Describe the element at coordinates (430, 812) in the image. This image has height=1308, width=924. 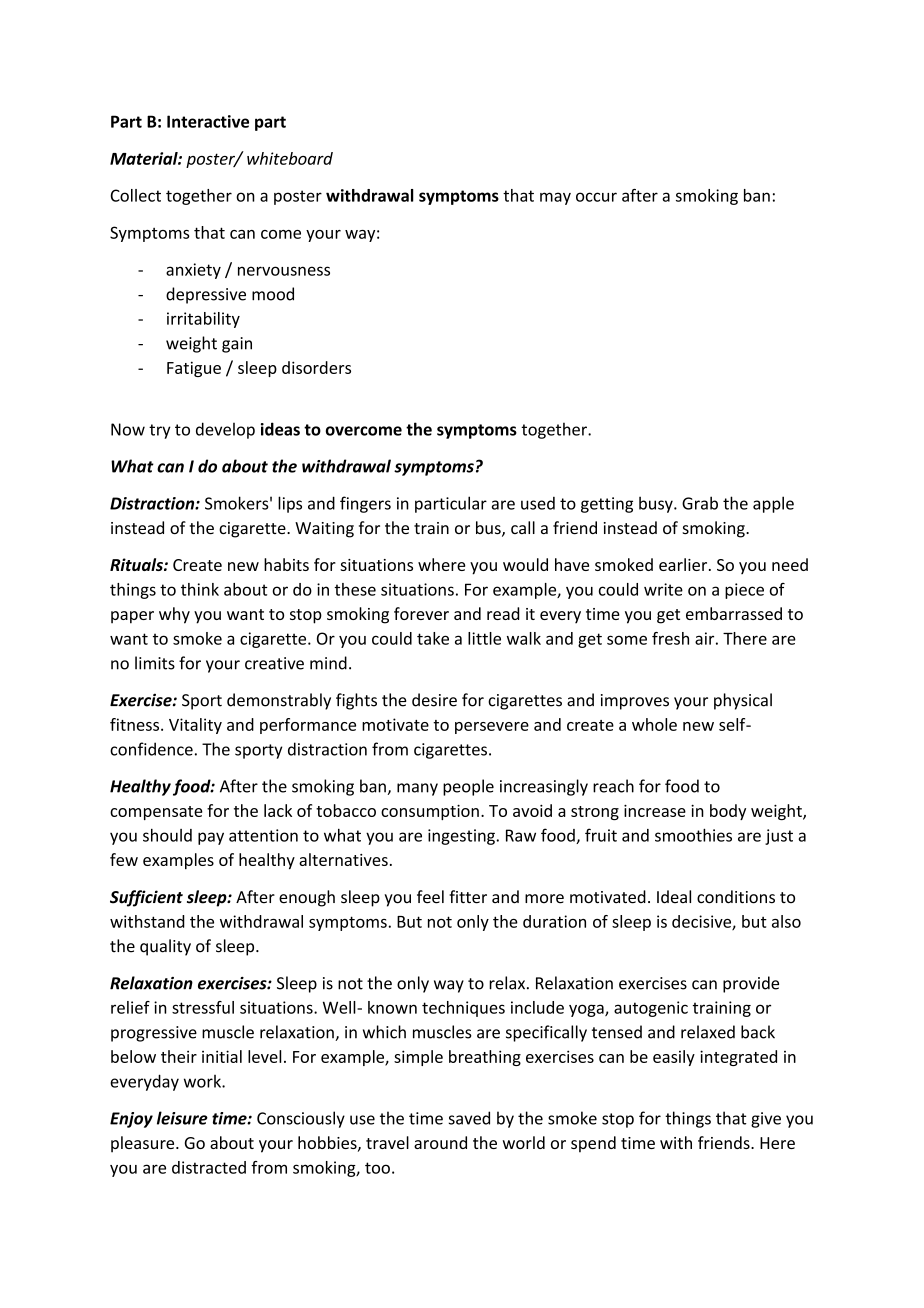
I see `consumption` at that location.
